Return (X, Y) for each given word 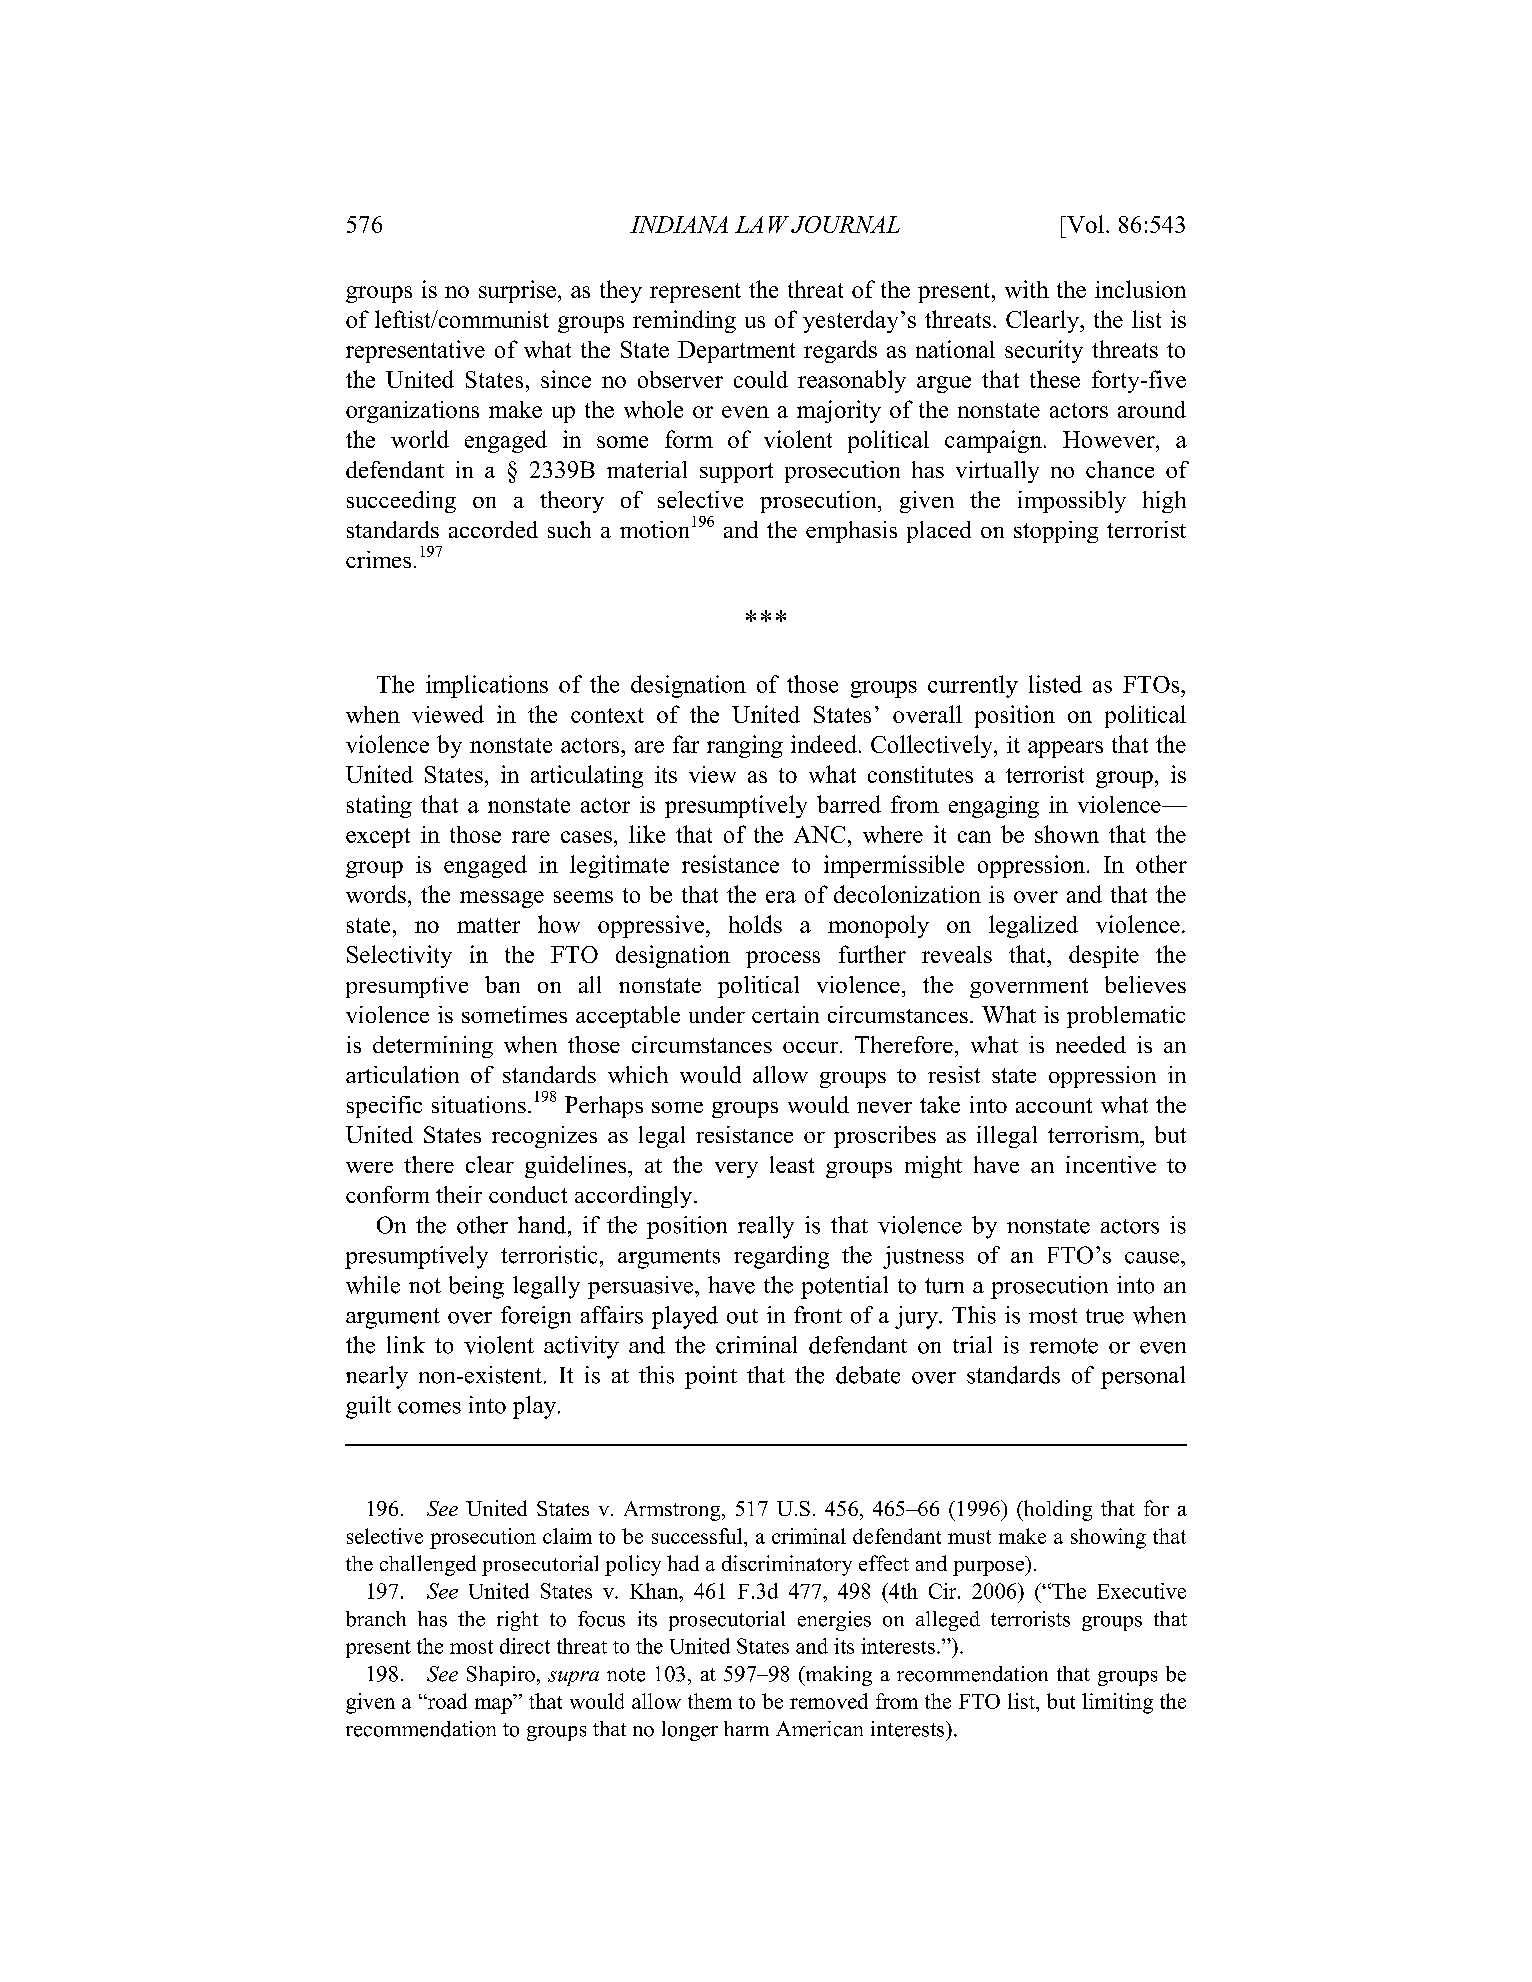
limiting (1117, 1703)
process (783, 959)
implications (487, 686)
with (1027, 289)
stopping (1056, 532)
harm (746, 1728)
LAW (762, 224)
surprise (517, 291)
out (742, 1316)
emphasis (851, 532)
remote (1064, 1346)
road (446, 1701)
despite (1104, 956)
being (476, 1287)
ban (502, 984)
